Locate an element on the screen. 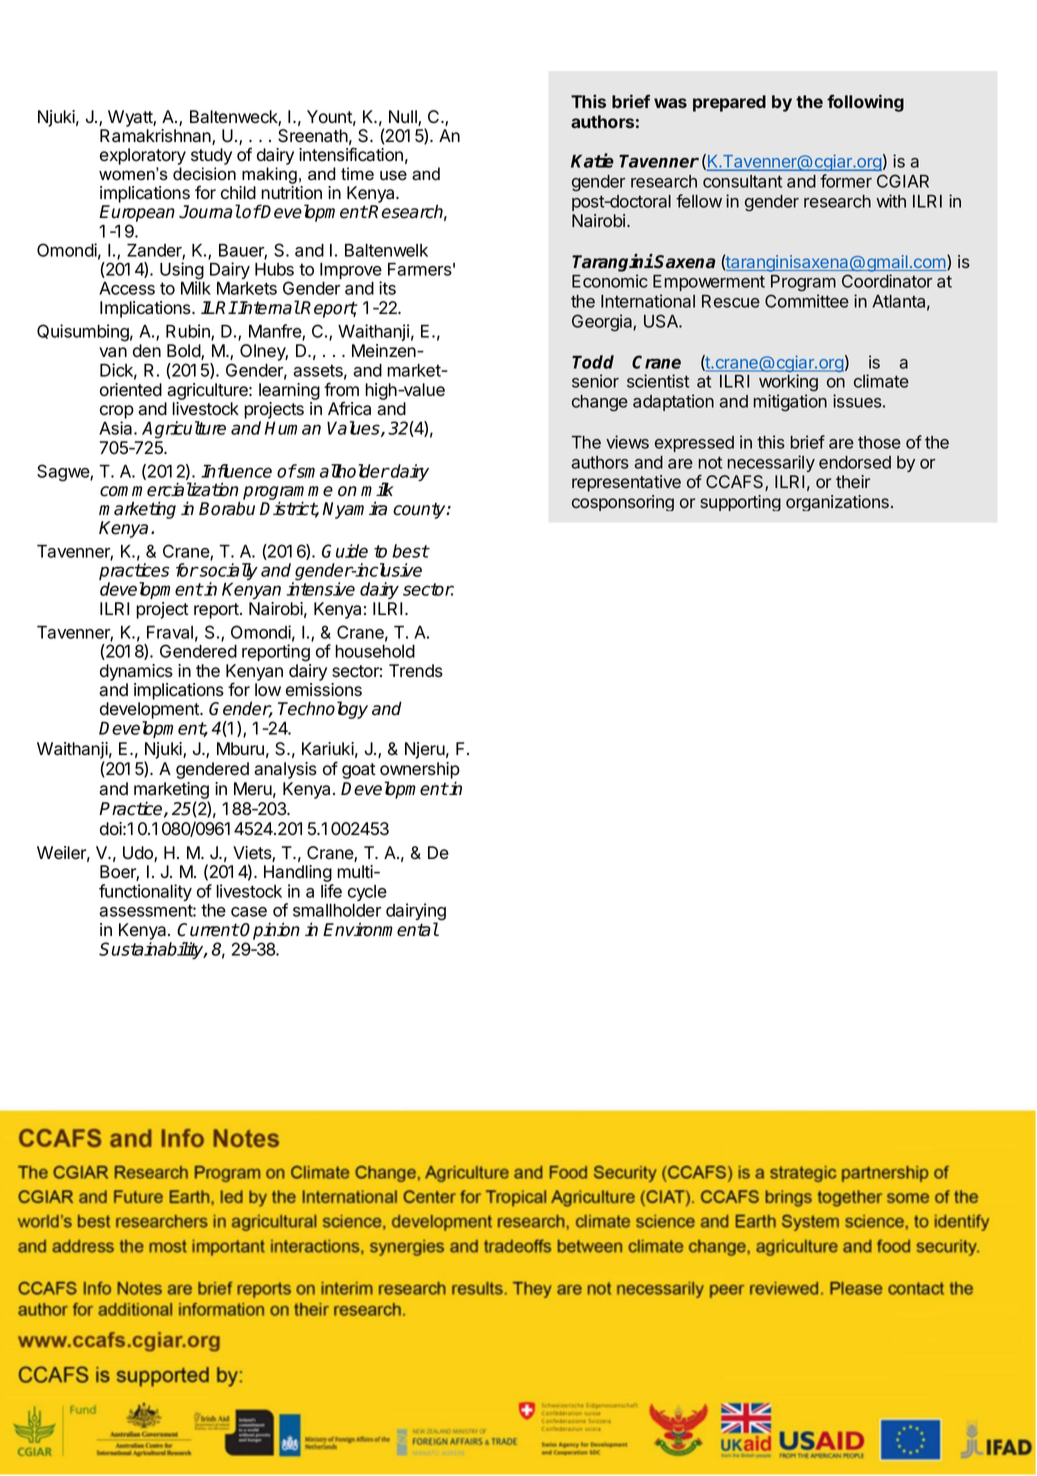 The image size is (1037, 1476). senior is located at coordinates (595, 381).
